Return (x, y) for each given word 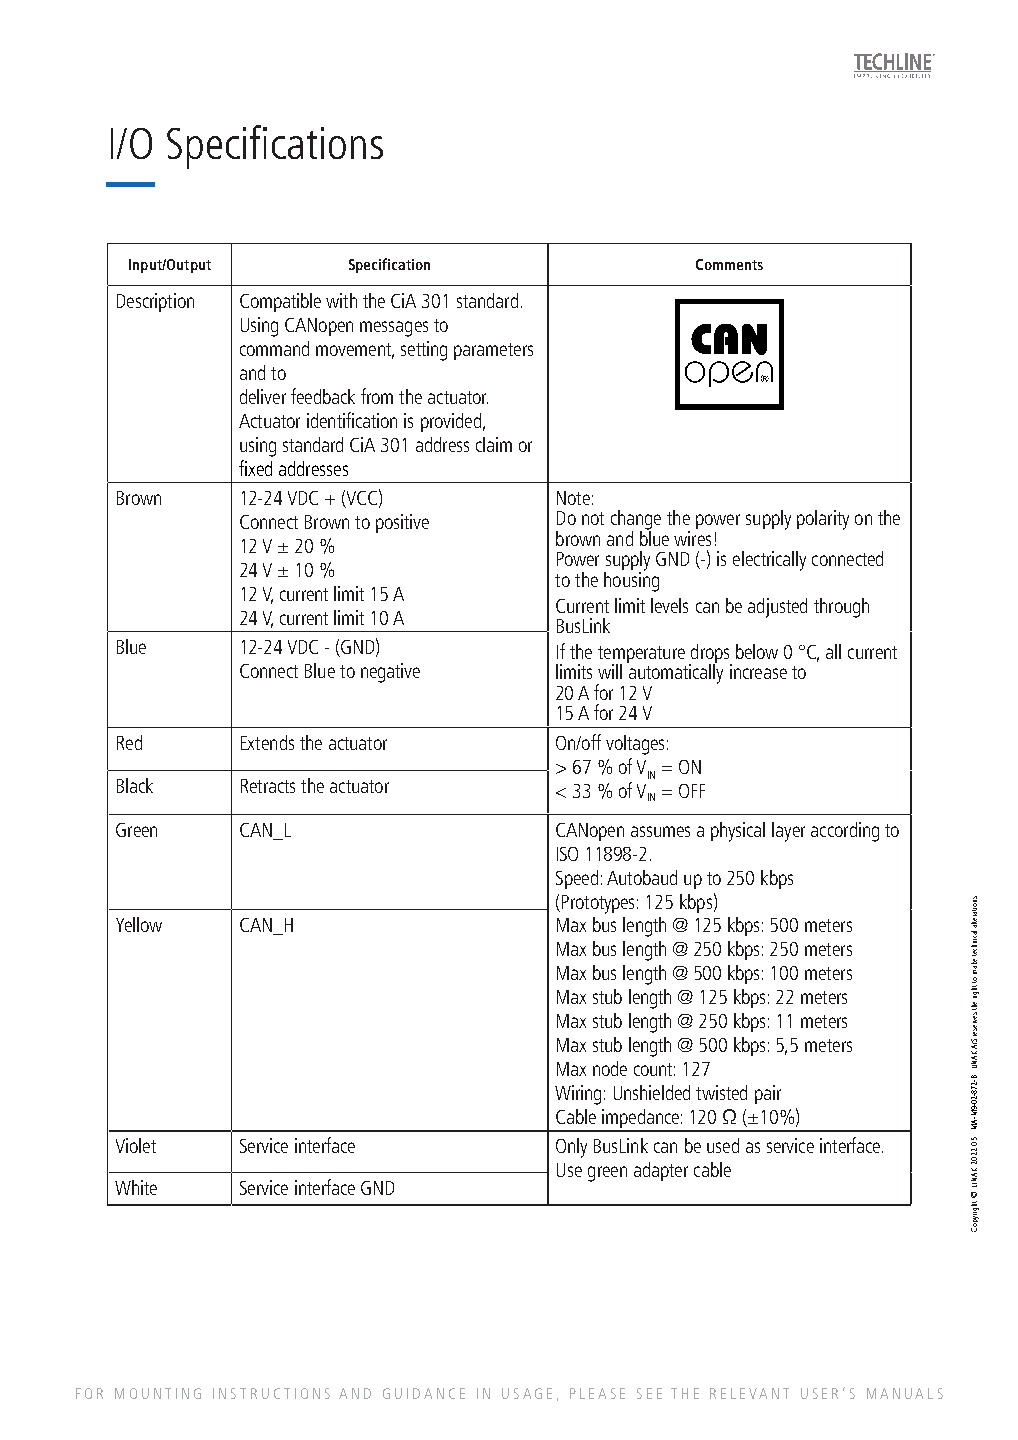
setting (424, 351)
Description (155, 302)
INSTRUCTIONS (271, 1393)
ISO (567, 854)
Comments (729, 264)
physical (738, 832)
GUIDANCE (424, 1393)
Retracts (268, 786)
